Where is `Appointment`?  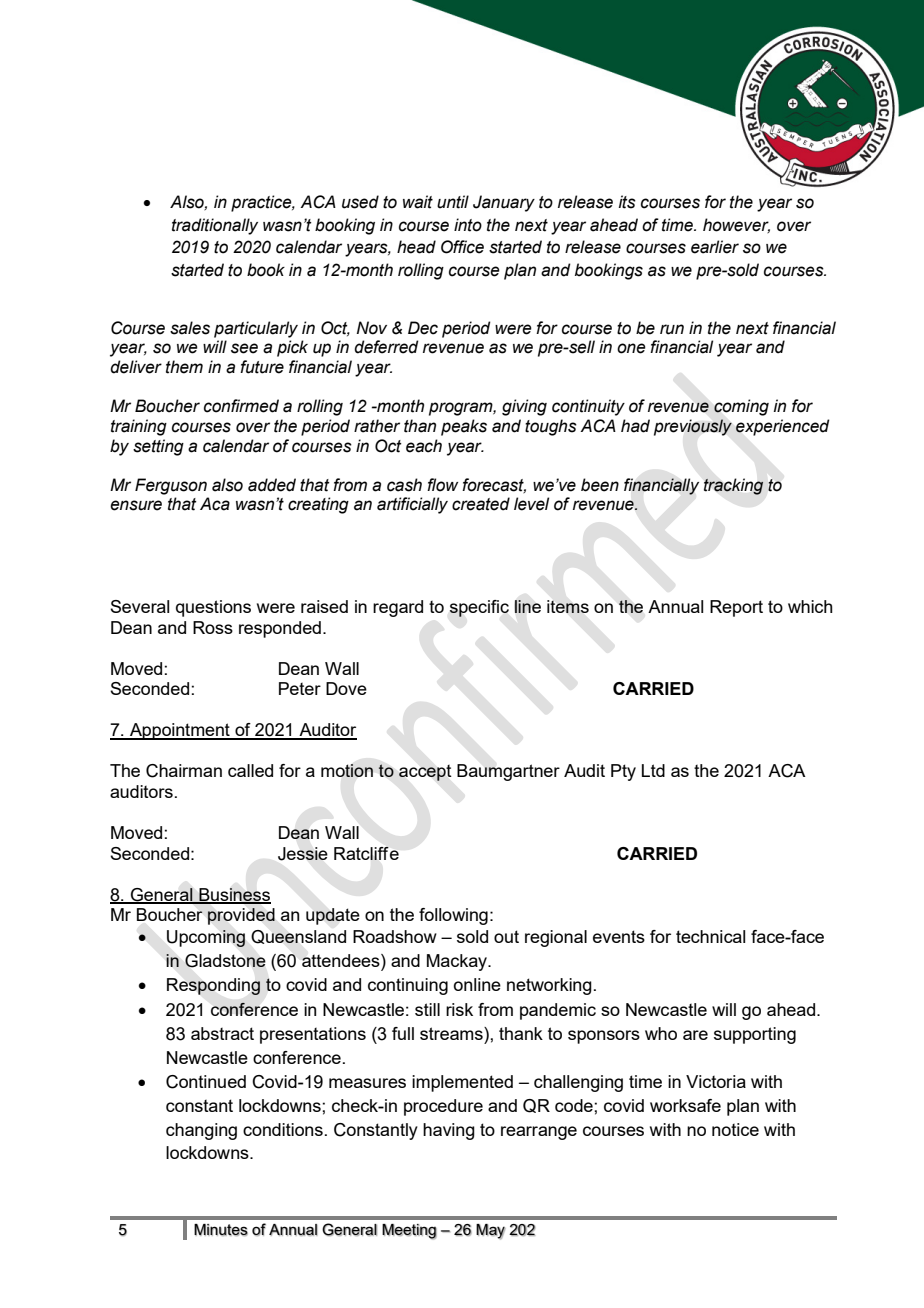
Appointment is located at coordinates (180, 731).
